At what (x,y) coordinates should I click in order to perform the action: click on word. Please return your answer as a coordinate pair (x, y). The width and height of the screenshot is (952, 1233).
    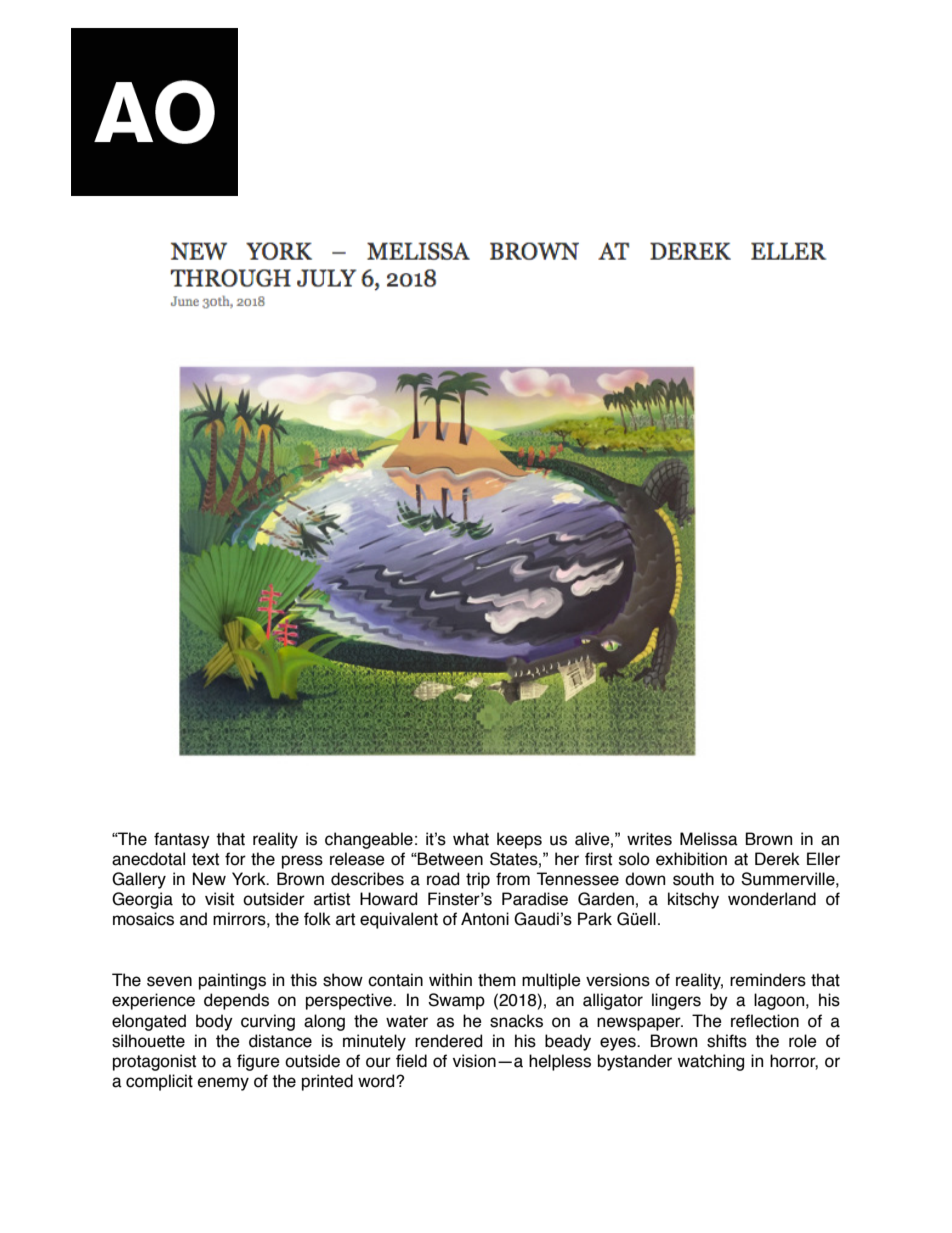
    Looking at the image, I should click on (377, 1081).
